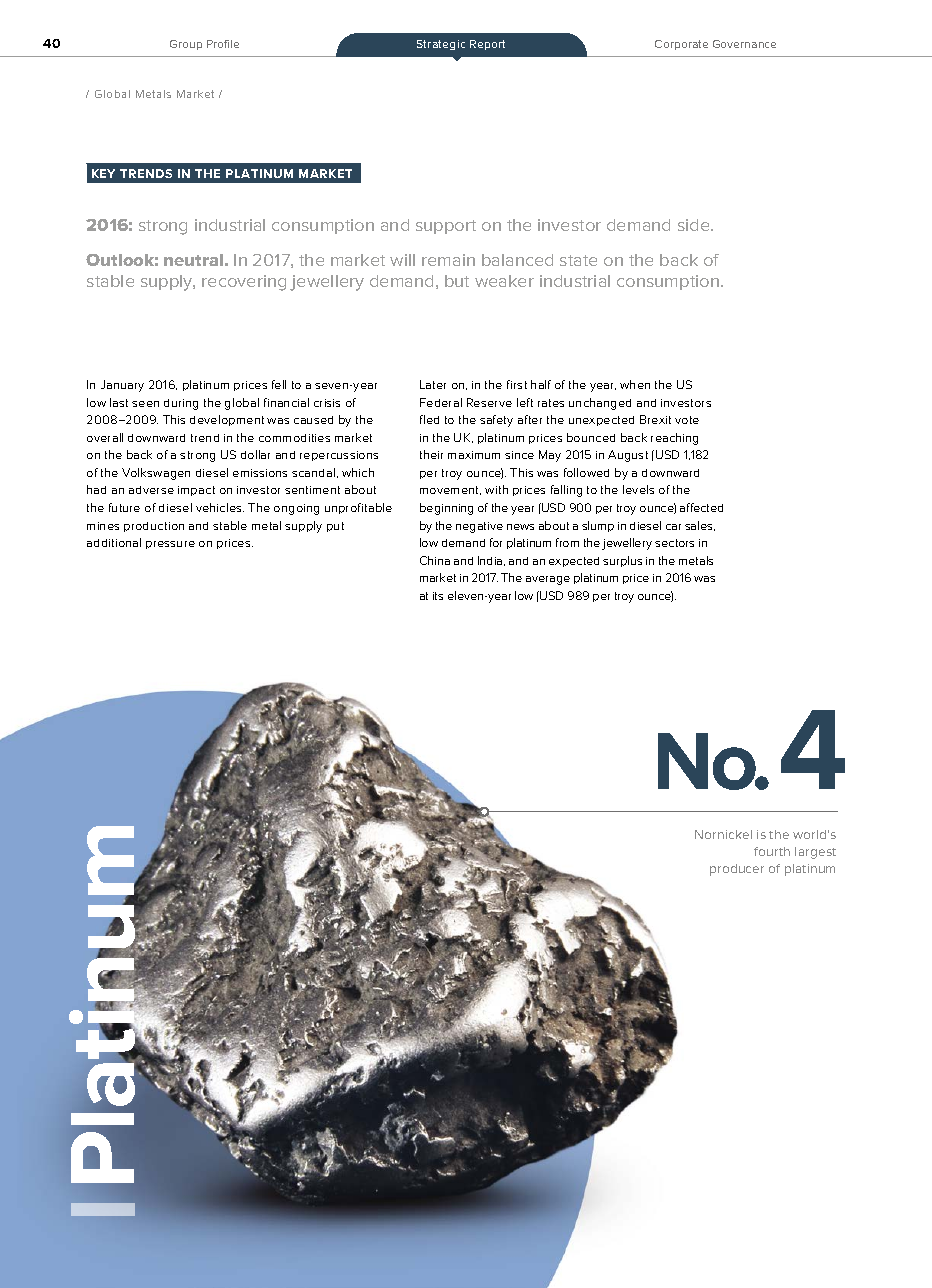 Image resolution: width=932 pixels, height=1288 pixels. What do you see at coordinates (737, 870) in the image?
I see `producer` at bounding box center [737, 870].
